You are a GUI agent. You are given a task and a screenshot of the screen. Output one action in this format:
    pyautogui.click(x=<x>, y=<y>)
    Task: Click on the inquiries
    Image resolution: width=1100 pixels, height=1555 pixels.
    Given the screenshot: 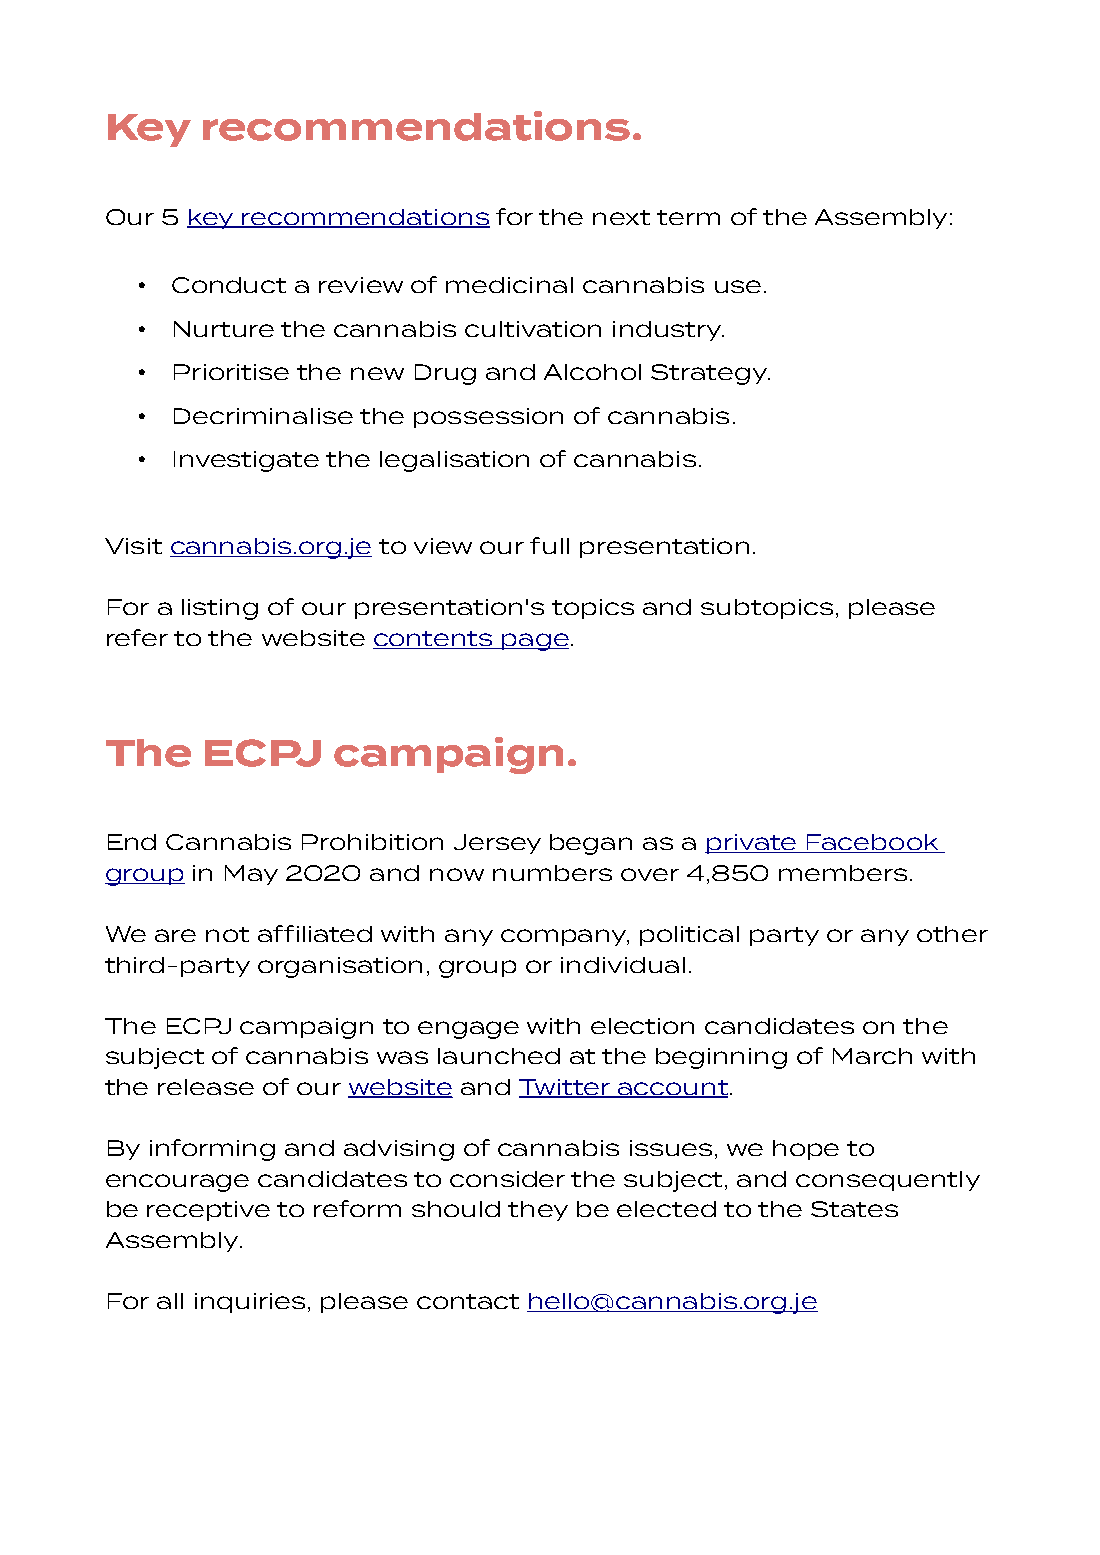 What is the action you would take?
    pyautogui.click(x=250, y=1303)
